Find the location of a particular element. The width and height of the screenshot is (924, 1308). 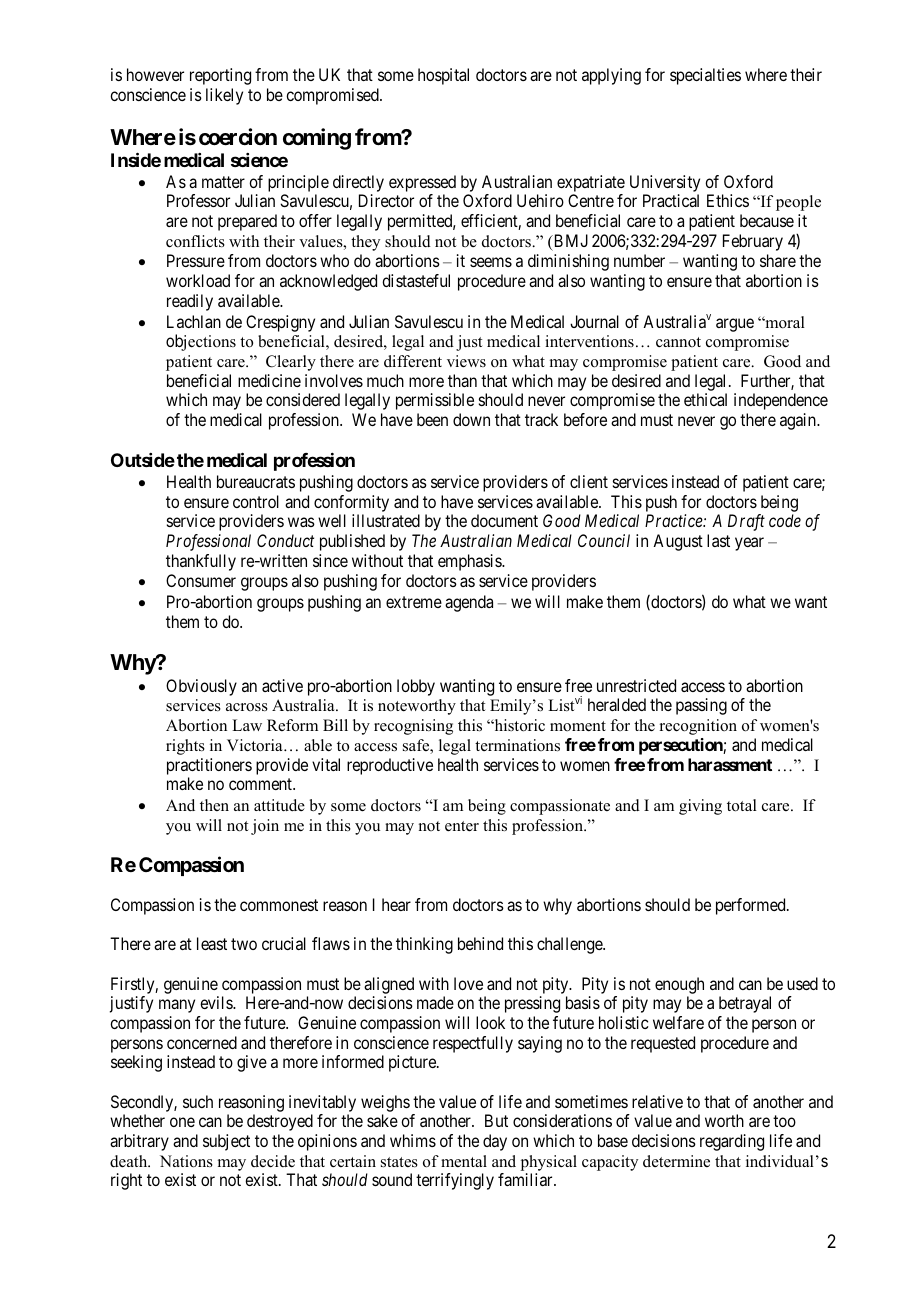

behind is located at coordinates (480, 943).
